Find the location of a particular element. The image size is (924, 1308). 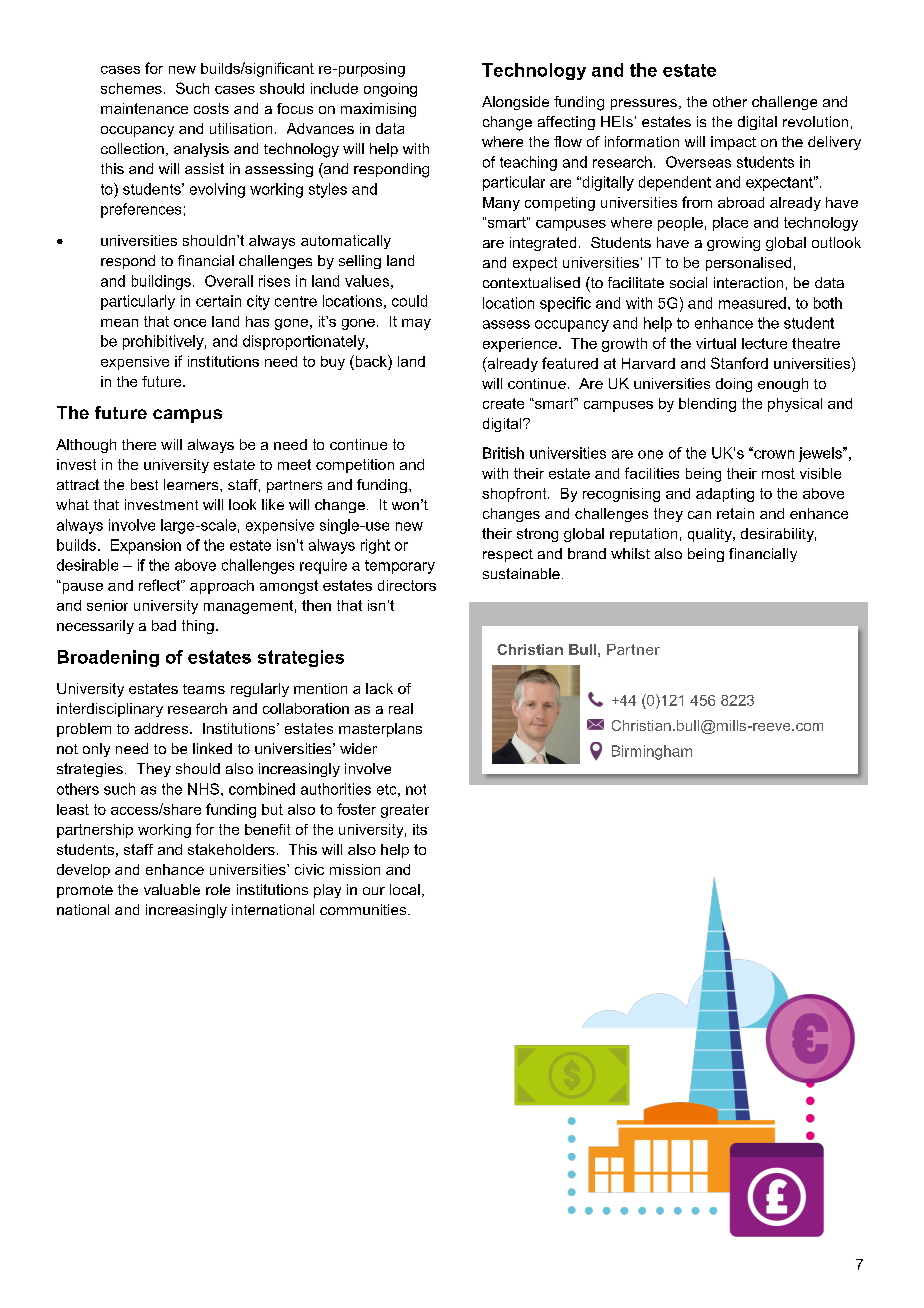

Alongside is located at coordinates (515, 103).
